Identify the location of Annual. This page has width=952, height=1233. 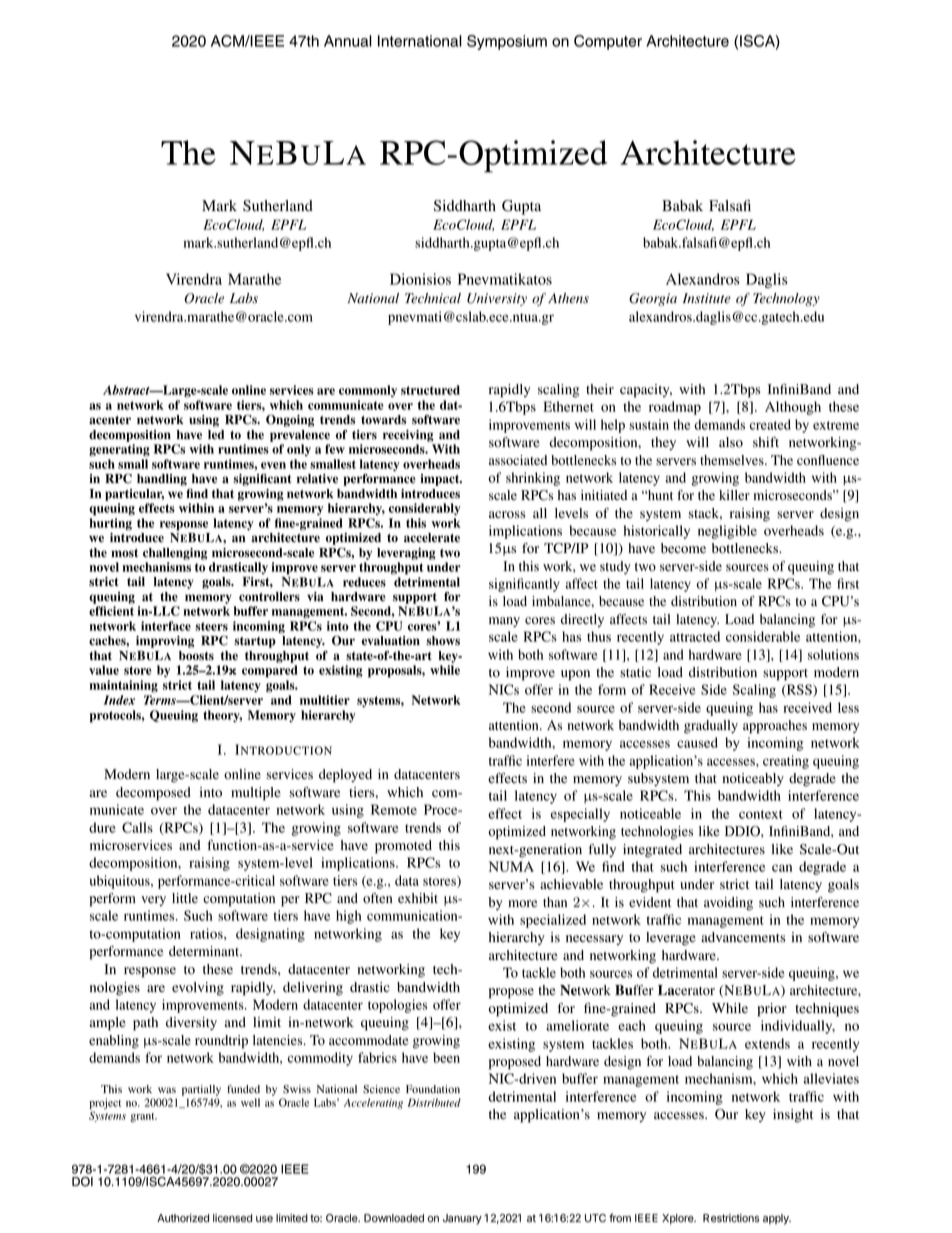
(348, 41).
